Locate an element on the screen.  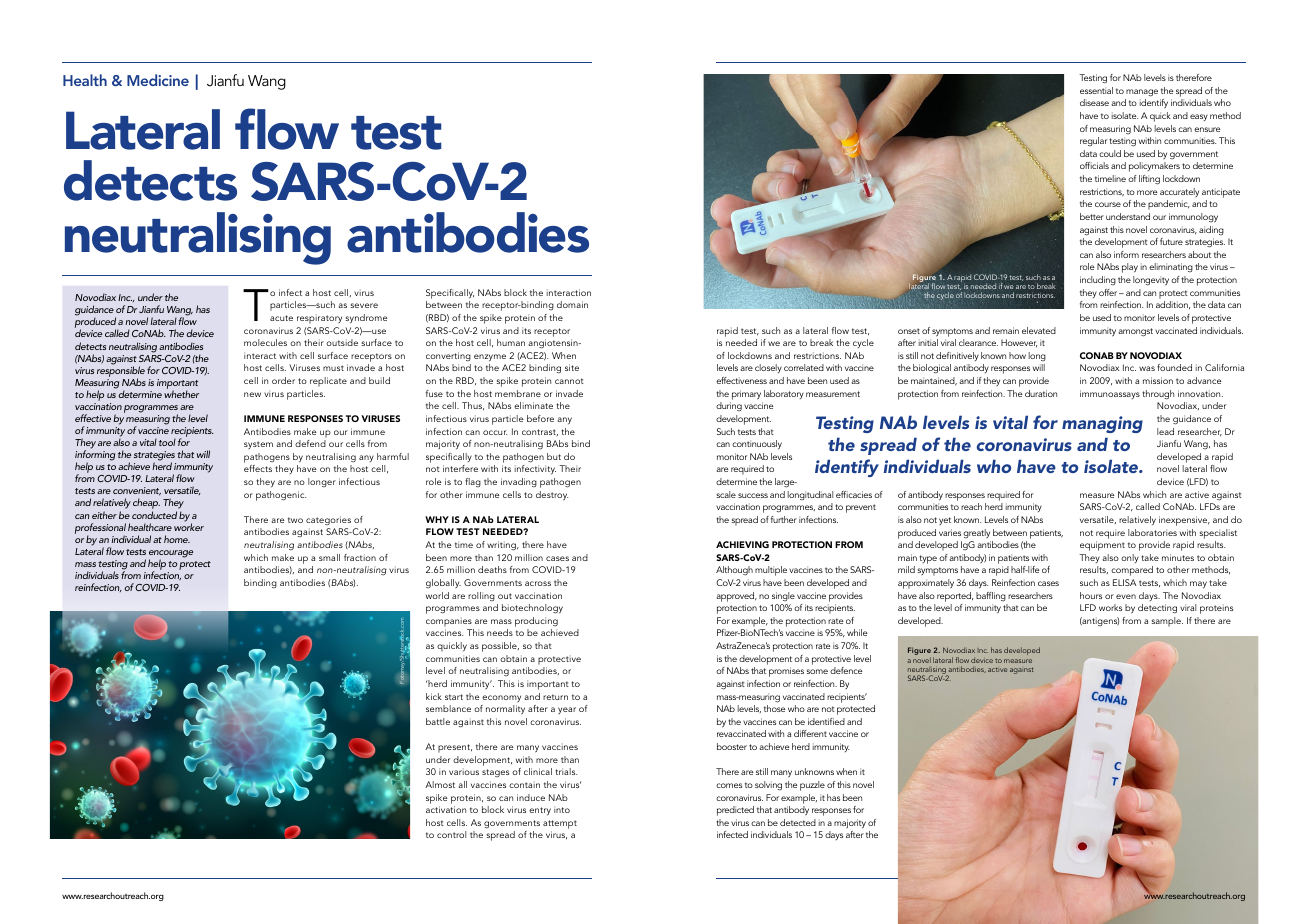
activation is located at coordinates (446, 809).
